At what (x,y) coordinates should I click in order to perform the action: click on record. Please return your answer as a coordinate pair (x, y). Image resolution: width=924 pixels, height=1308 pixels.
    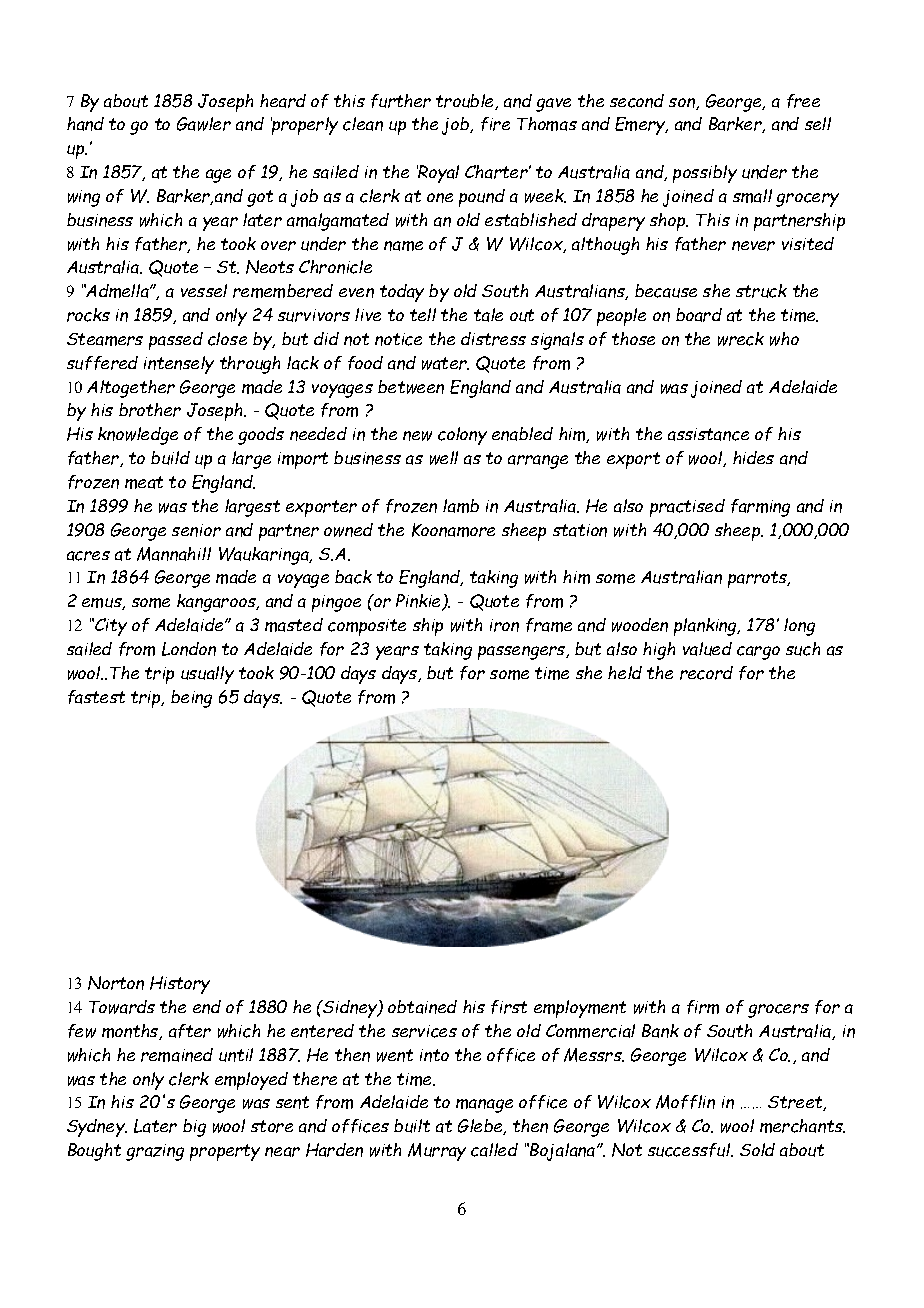
    Looking at the image, I should click on (706, 673).
